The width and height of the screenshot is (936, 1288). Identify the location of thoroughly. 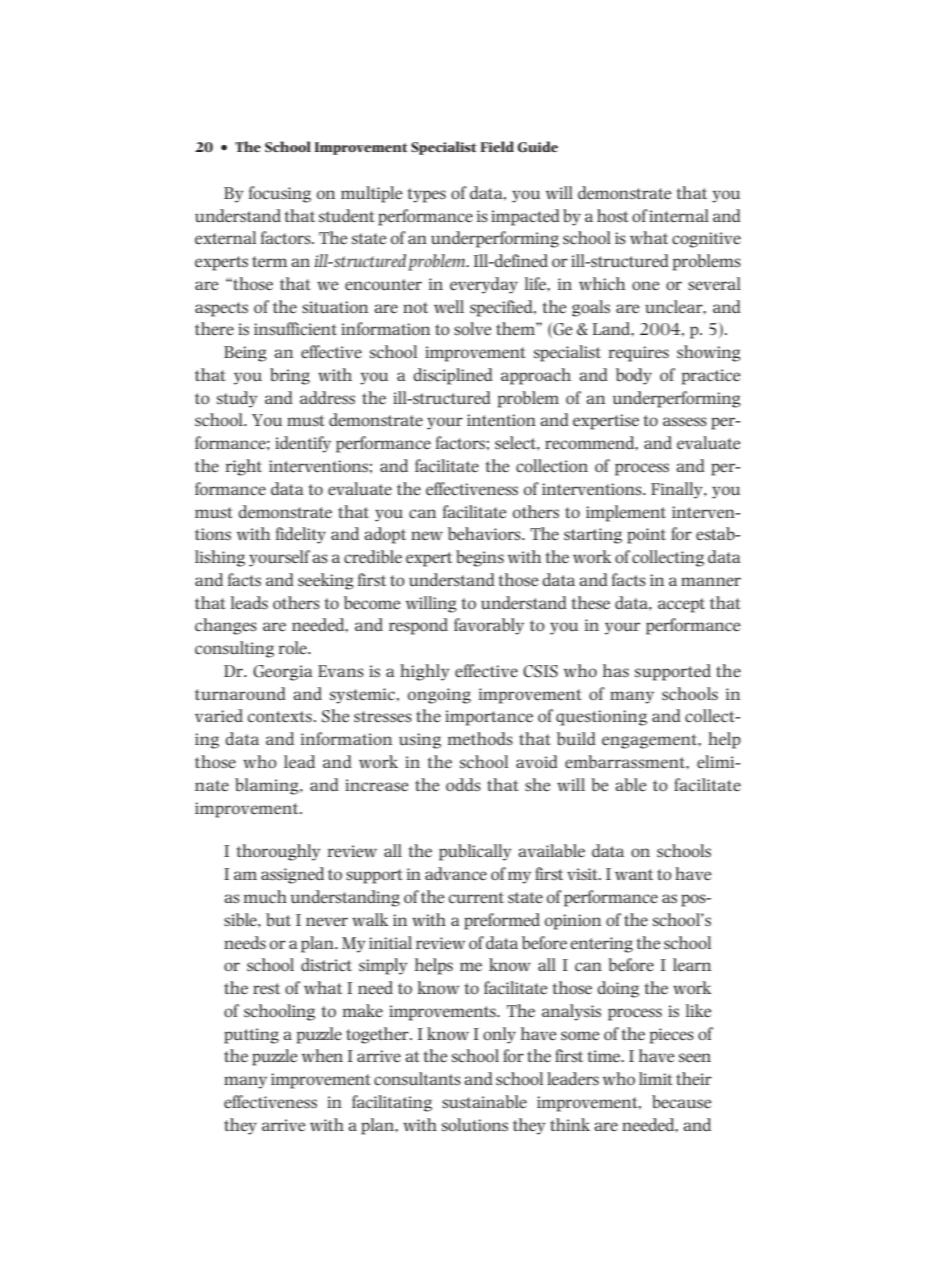
(278, 852).
